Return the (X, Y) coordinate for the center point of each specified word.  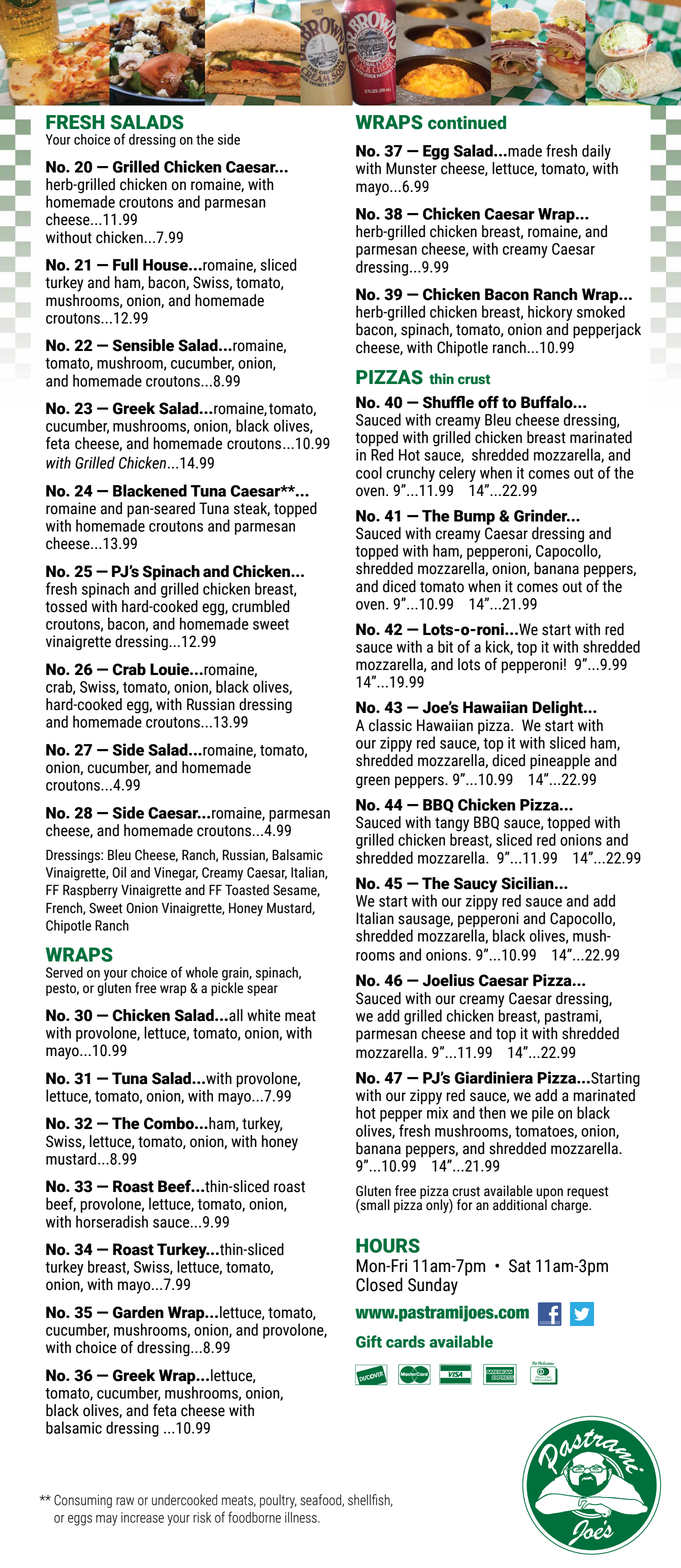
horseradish (112, 1221)
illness (302, 1517)
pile (543, 1114)
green (373, 782)
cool (369, 472)
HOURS (388, 1245)
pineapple (560, 762)
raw (125, 1501)
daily (596, 152)
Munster (411, 168)
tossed (66, 606)
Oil (119, 872)
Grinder (542, 515)
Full (125, 264)
